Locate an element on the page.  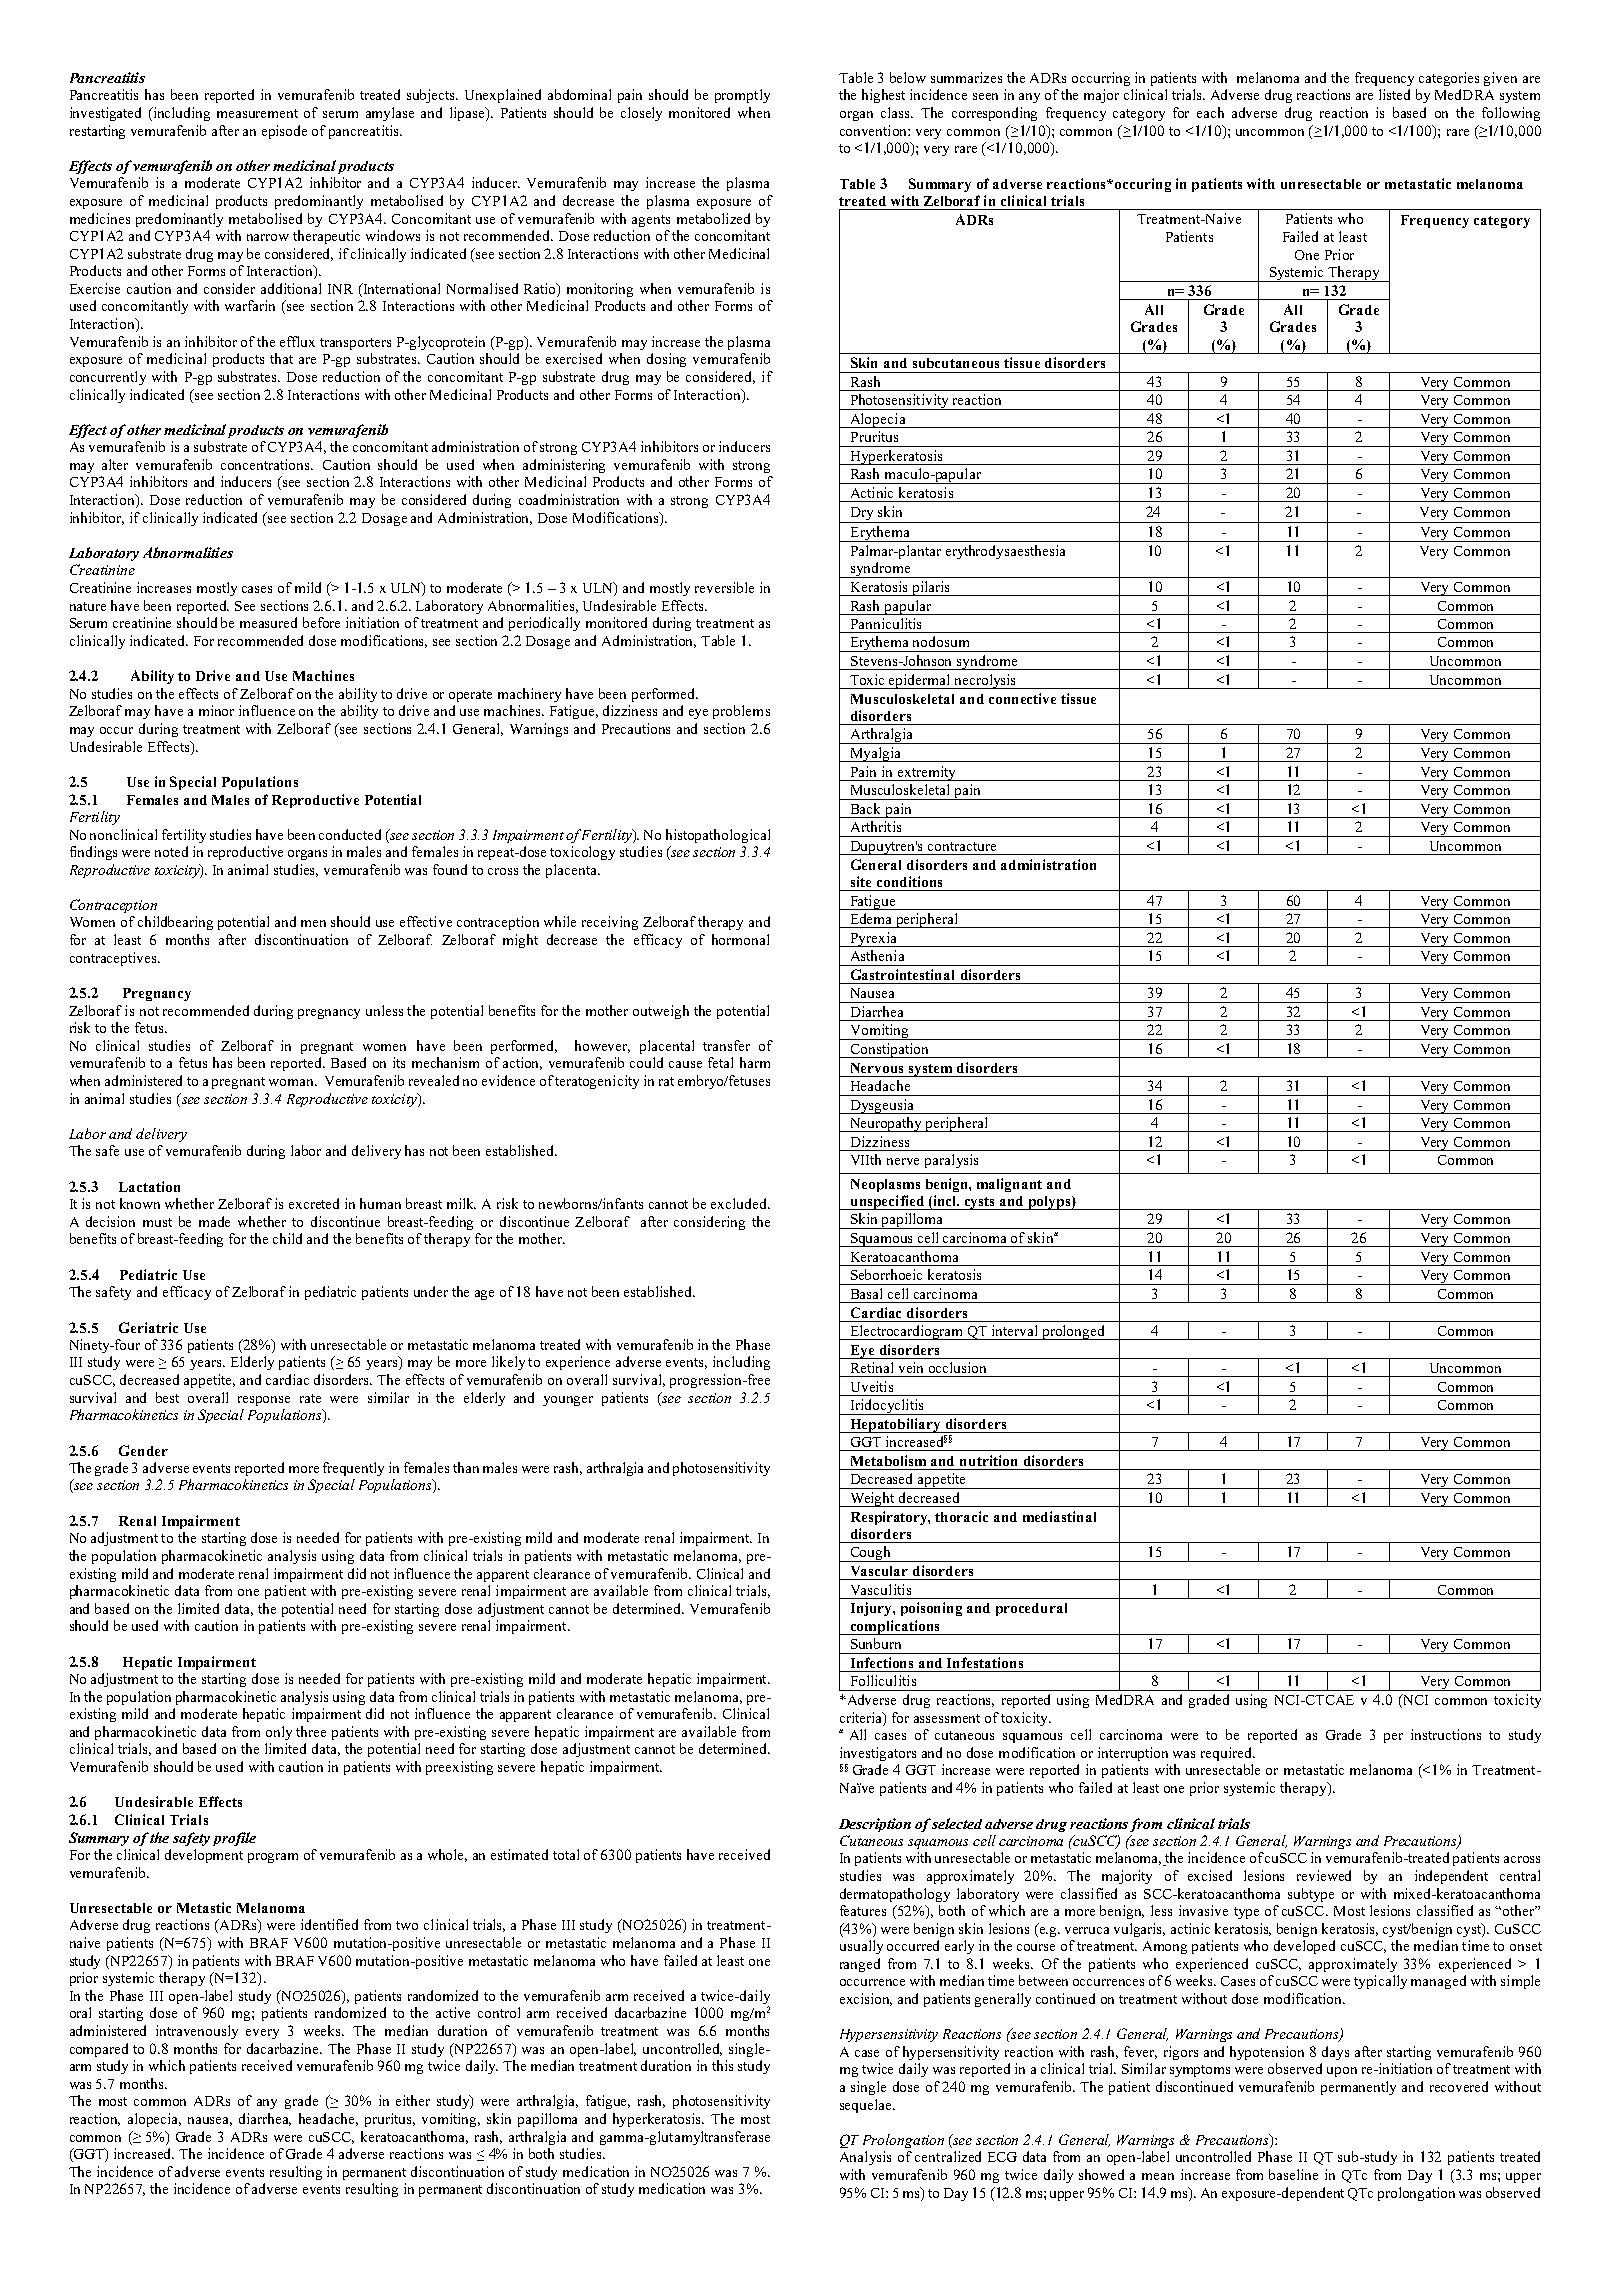
upon is located at coordinates (1342, 2072).
